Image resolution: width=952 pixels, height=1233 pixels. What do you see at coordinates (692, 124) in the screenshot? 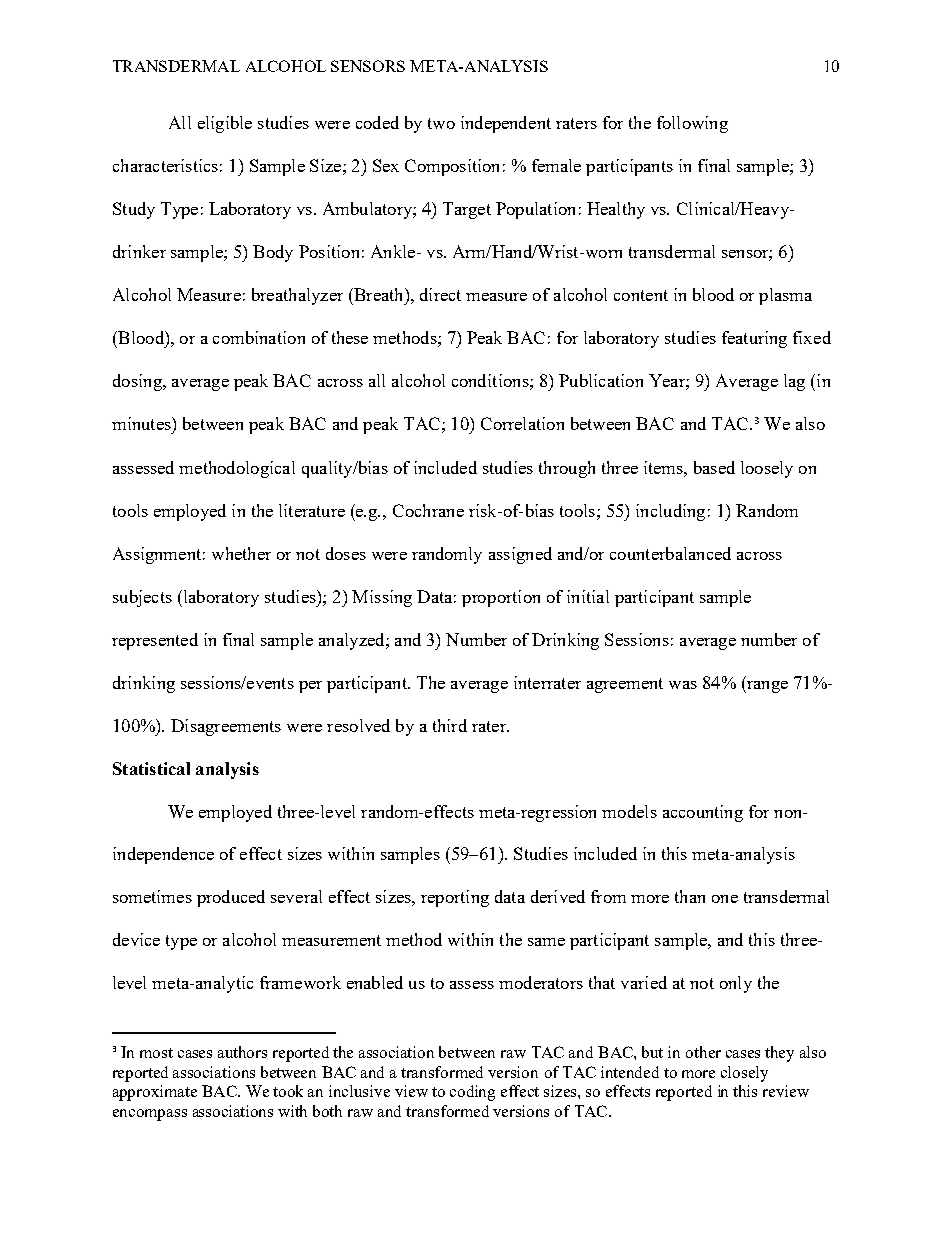
I see `following` at bounding box center [692, 124].
